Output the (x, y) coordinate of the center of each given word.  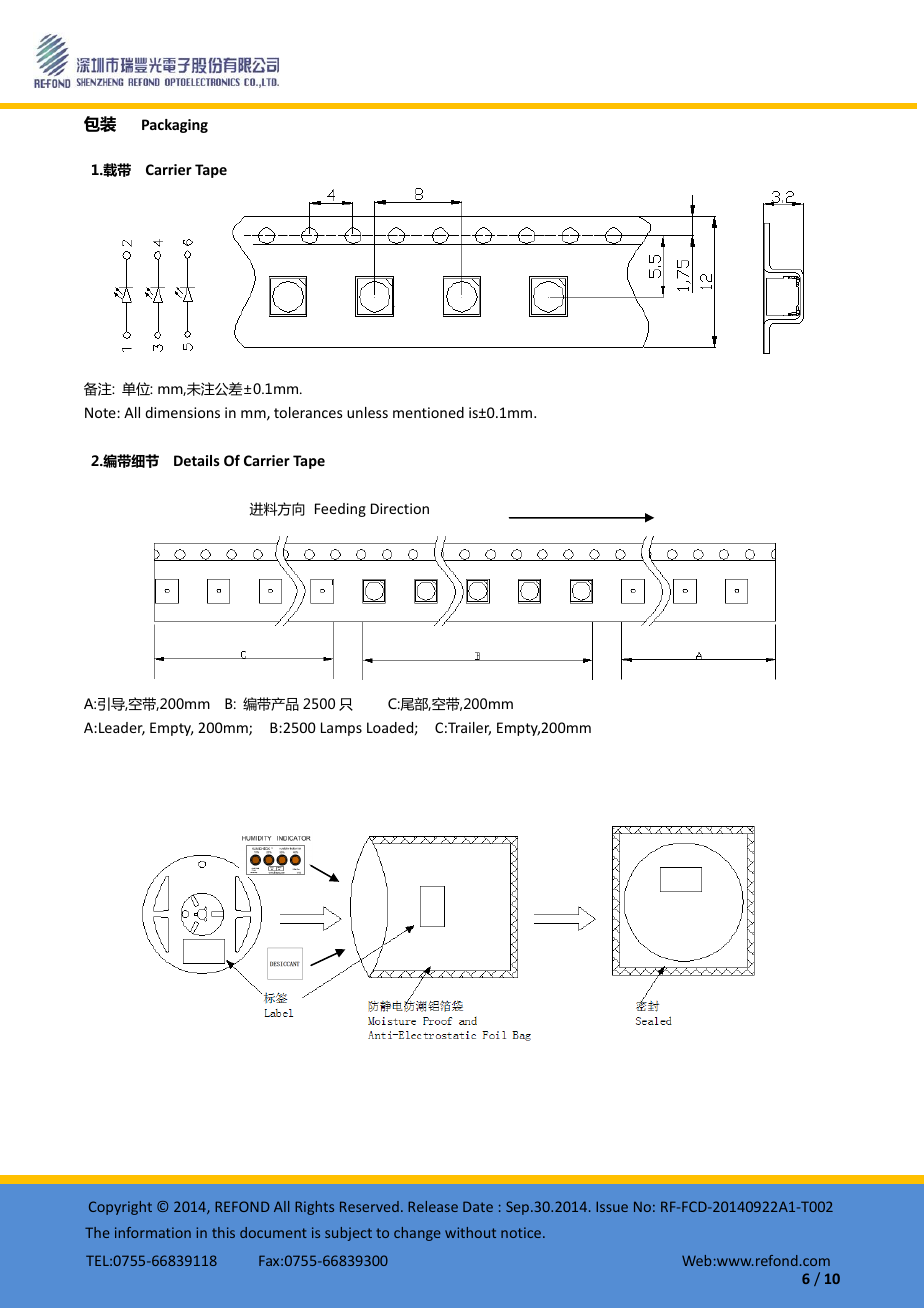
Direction (400, 508)
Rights (314, 1208)
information (153, 1232)
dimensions (182, 412)
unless (367, 412)
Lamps (341, 729)
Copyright (120, 1208)
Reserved (369, 1206)
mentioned (428, 412)
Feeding (340, 510)
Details (197, 460)
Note (101, 412)
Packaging (175, 126)
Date (478, 1206)
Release (433, 1206)
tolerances (308, 412)
